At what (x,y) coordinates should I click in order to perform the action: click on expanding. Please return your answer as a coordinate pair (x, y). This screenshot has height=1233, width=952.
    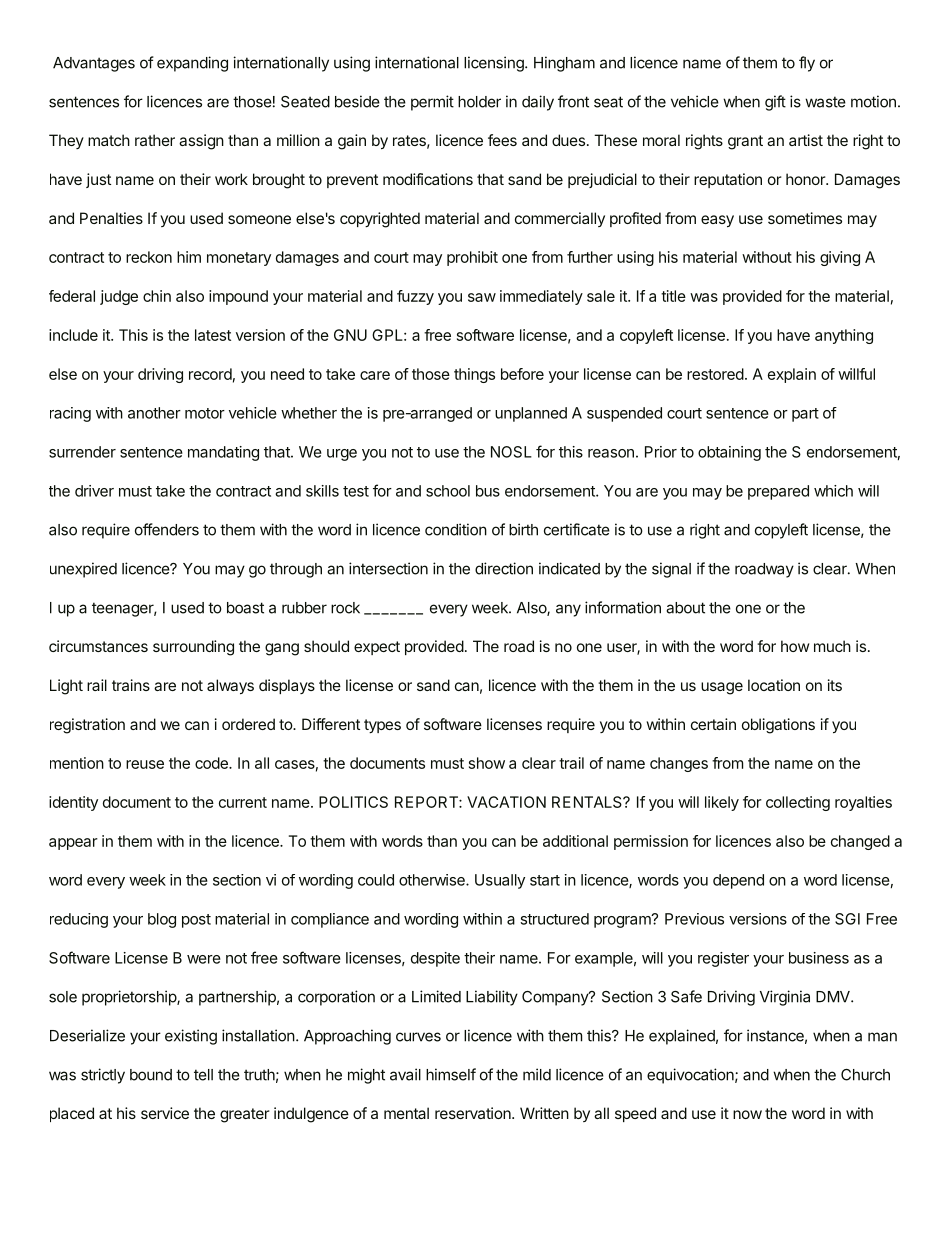
    Looking at the image, I should click on (192, 64).
